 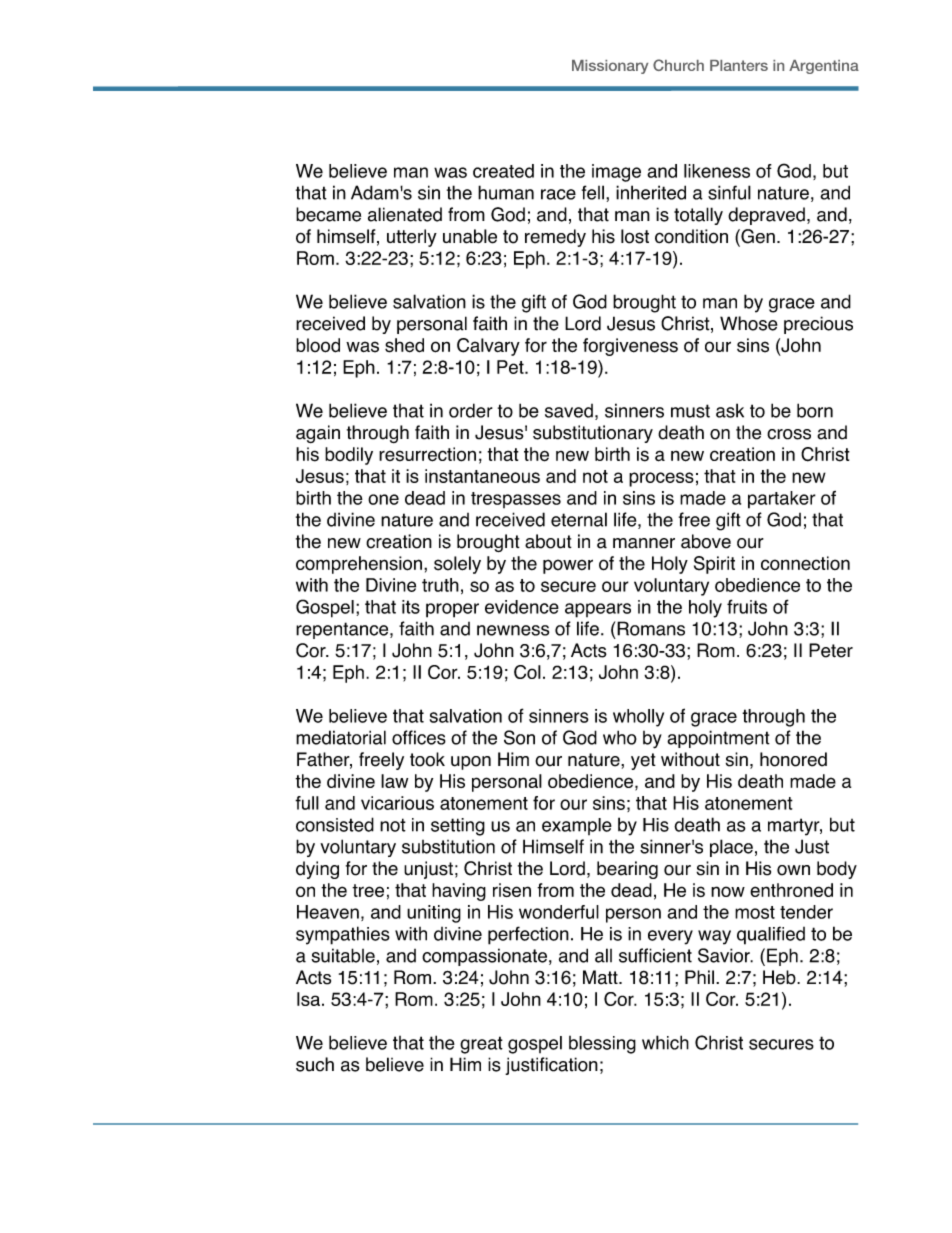 What do you see at coordinates (610, 67) in the screenshot?
I see `Missionary` at bounding box center [610, 67].
